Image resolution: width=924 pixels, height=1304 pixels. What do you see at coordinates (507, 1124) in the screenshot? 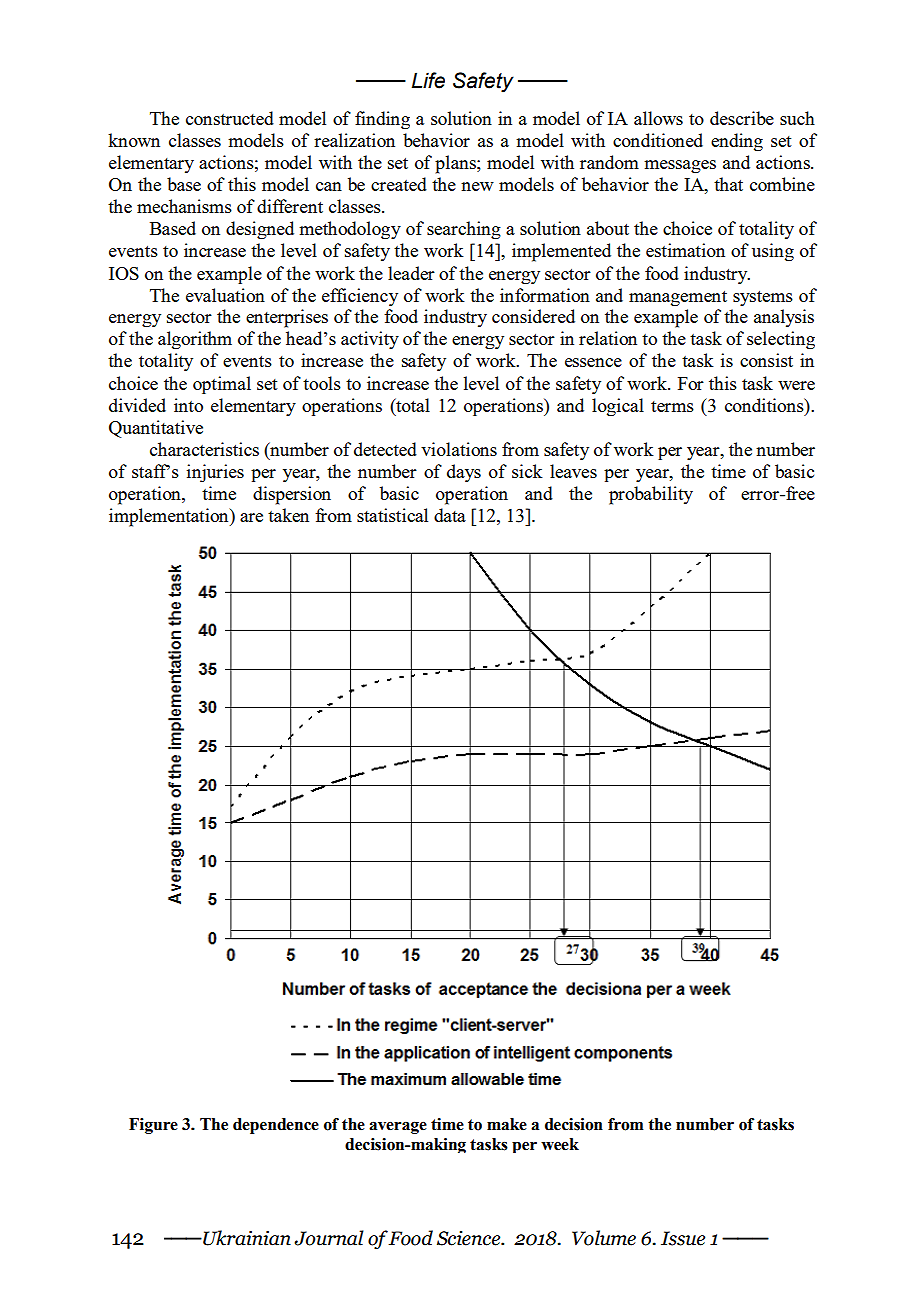
I see `make` at bounding box center [507, 1124].
